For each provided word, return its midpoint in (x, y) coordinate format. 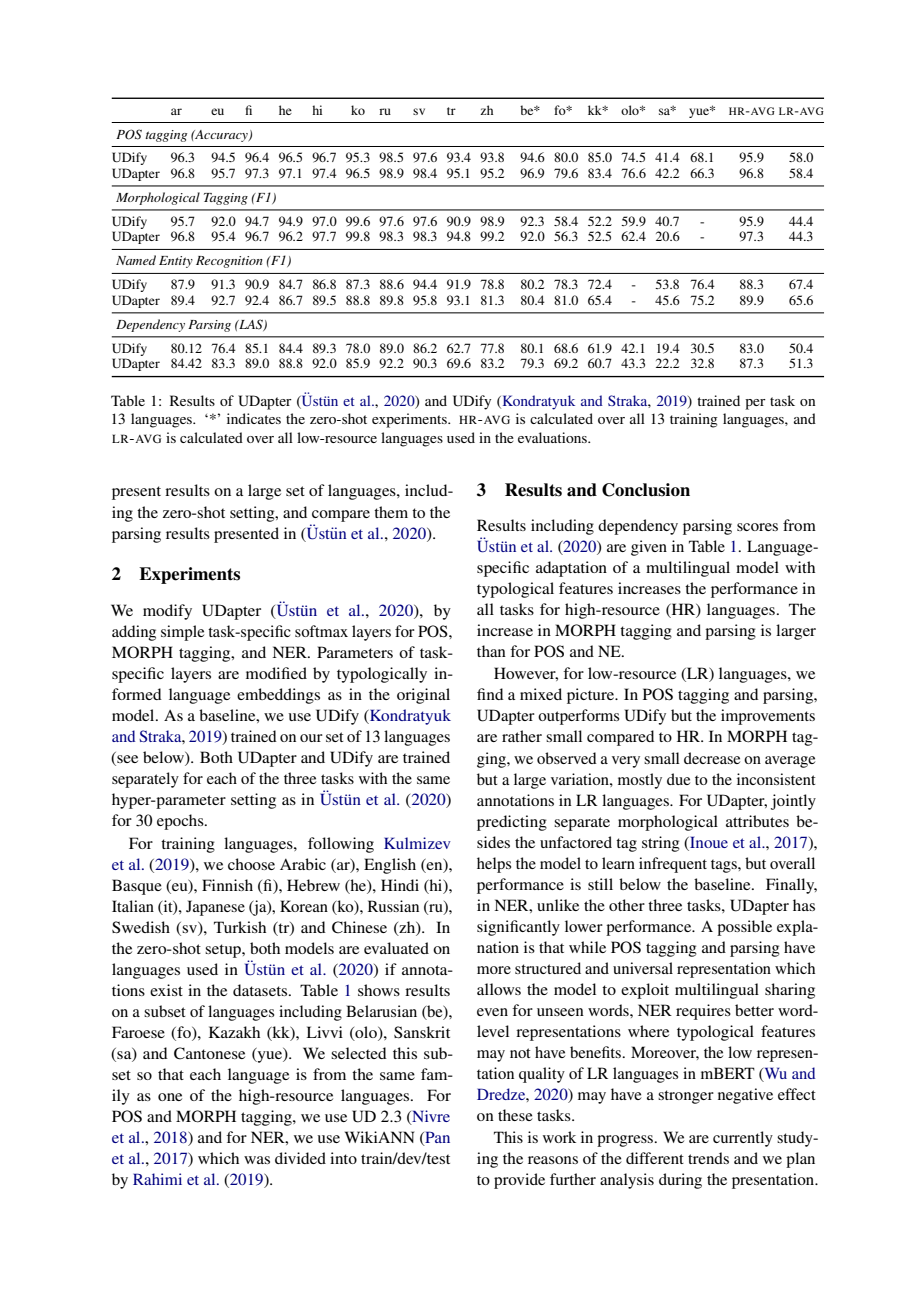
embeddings (278, 696)
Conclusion (646, 490)
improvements (768, 717)
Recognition (229, 262)
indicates (254, 418)
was (257, 1160)
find (490, 694)
